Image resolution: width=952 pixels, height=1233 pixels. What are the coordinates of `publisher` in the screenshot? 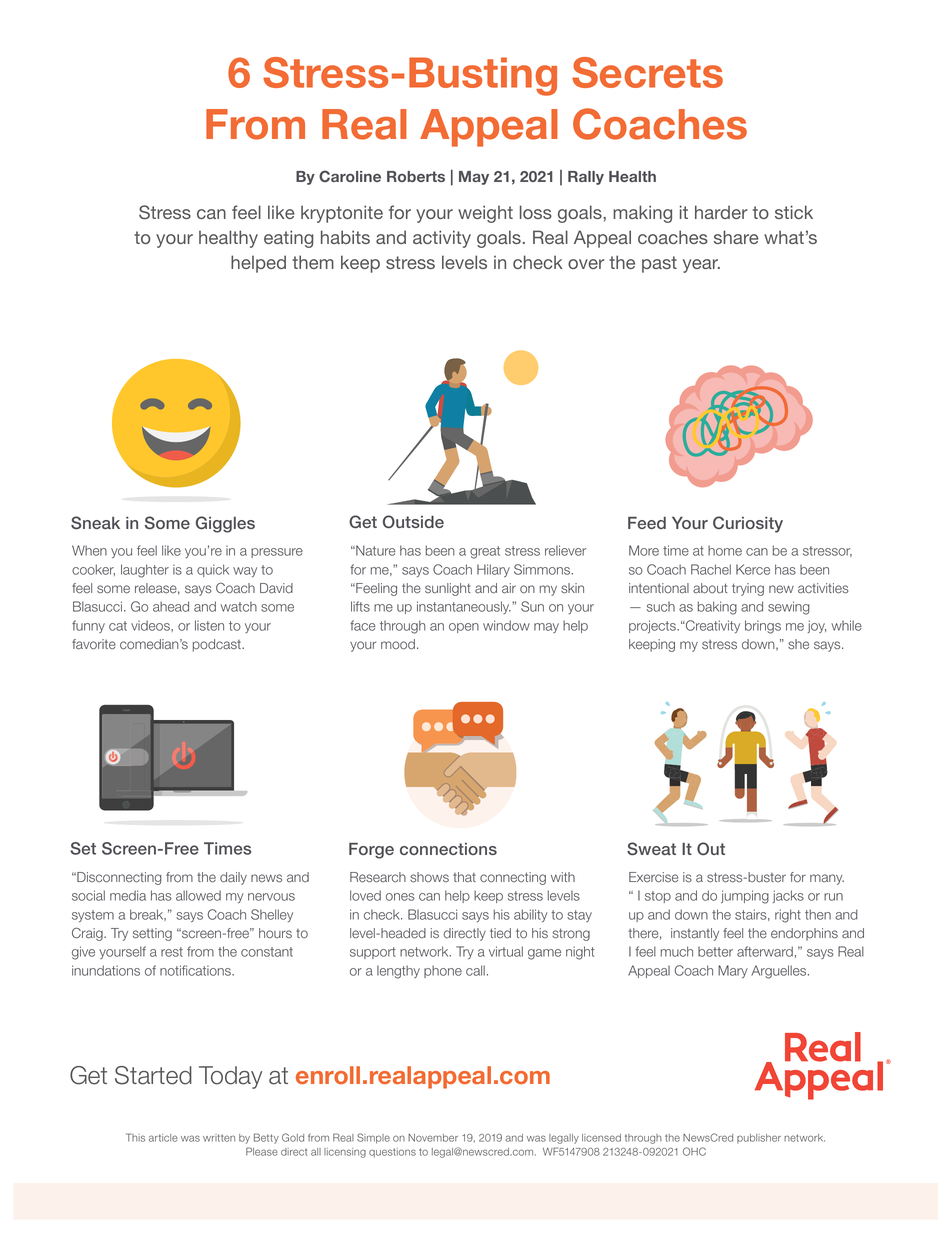 It's located at (759, 1138).
